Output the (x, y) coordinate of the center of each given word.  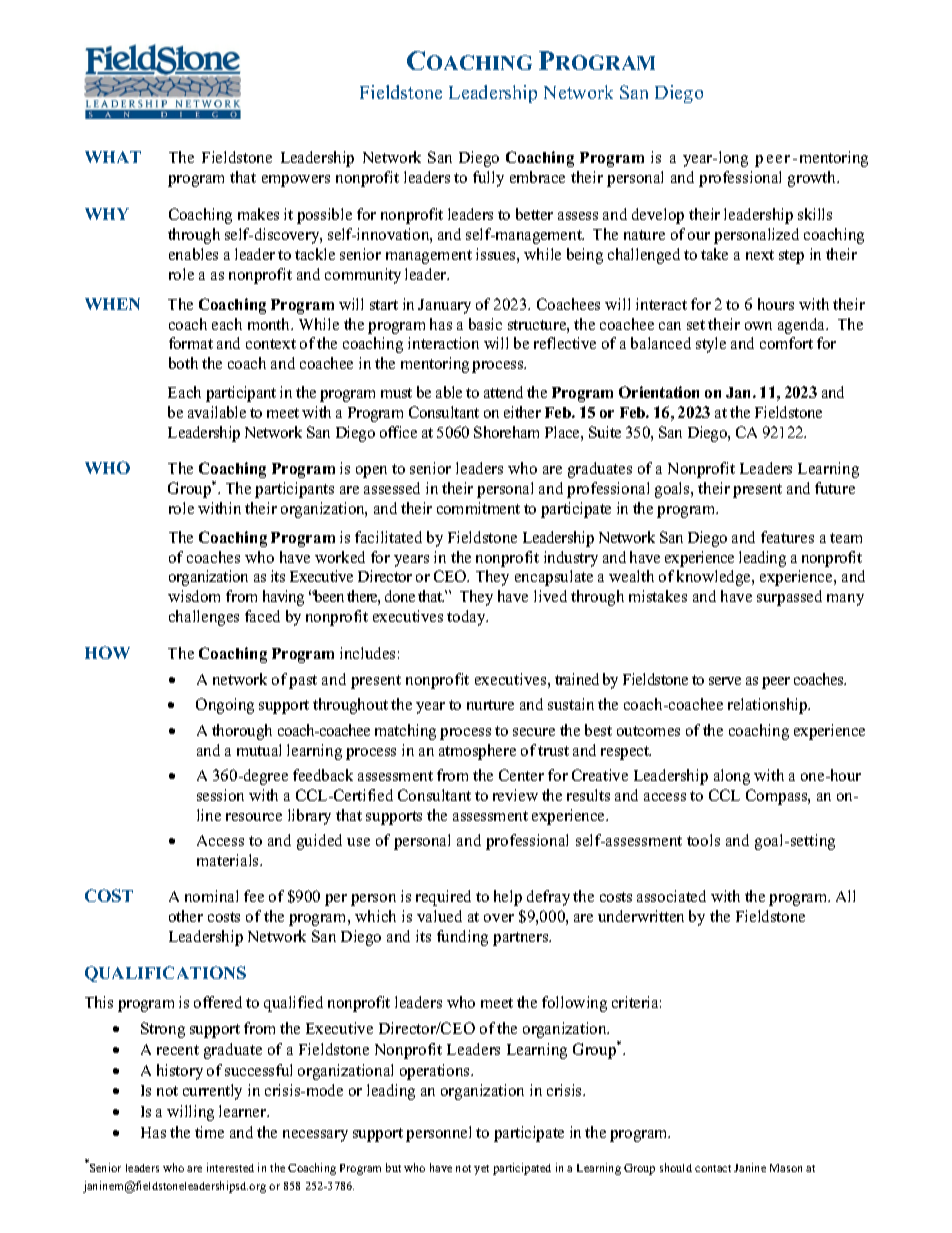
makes (258, 214)
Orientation (659, 392)
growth (813, 179)
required (443, 898)
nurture (490, 705)
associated (671, 896)
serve (725, 681)
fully (488, 179)
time (209, 1132)
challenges (204, 618)
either (522, 412)
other (186, 916)
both (183, 363)
